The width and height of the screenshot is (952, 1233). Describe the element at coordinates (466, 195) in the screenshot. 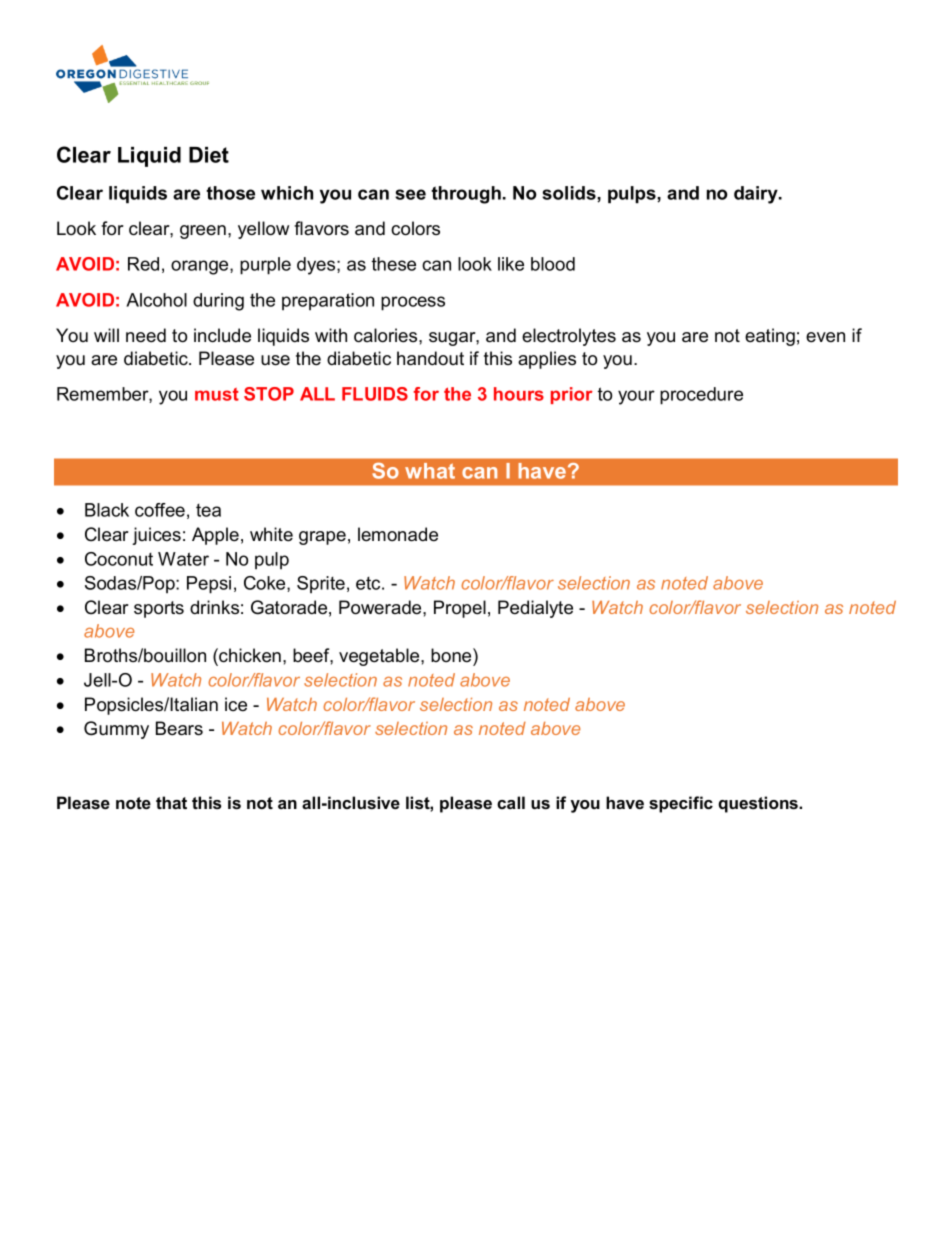

I see `through` at that location.
